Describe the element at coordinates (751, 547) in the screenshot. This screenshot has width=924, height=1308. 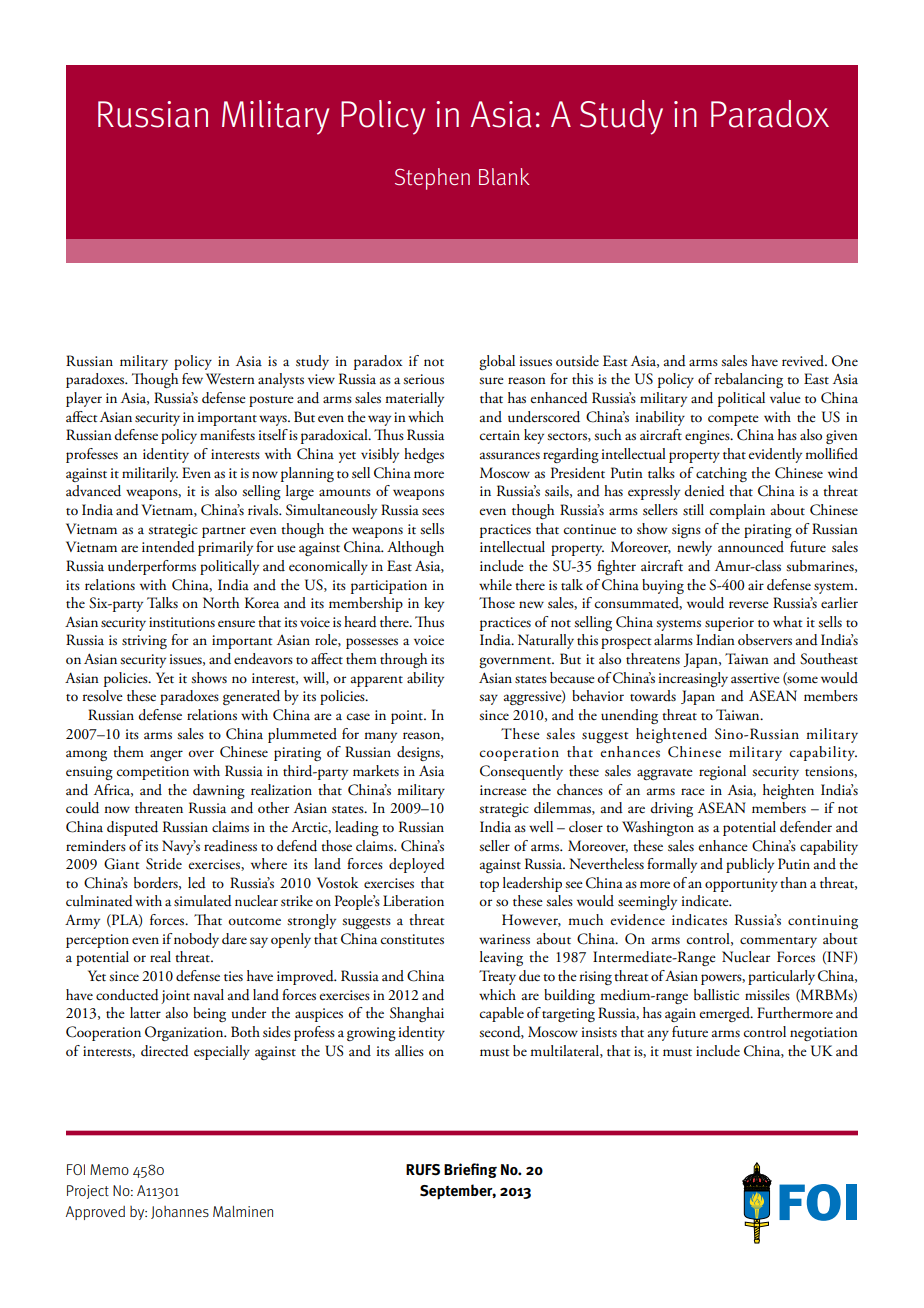
I see `announced` at that location.
